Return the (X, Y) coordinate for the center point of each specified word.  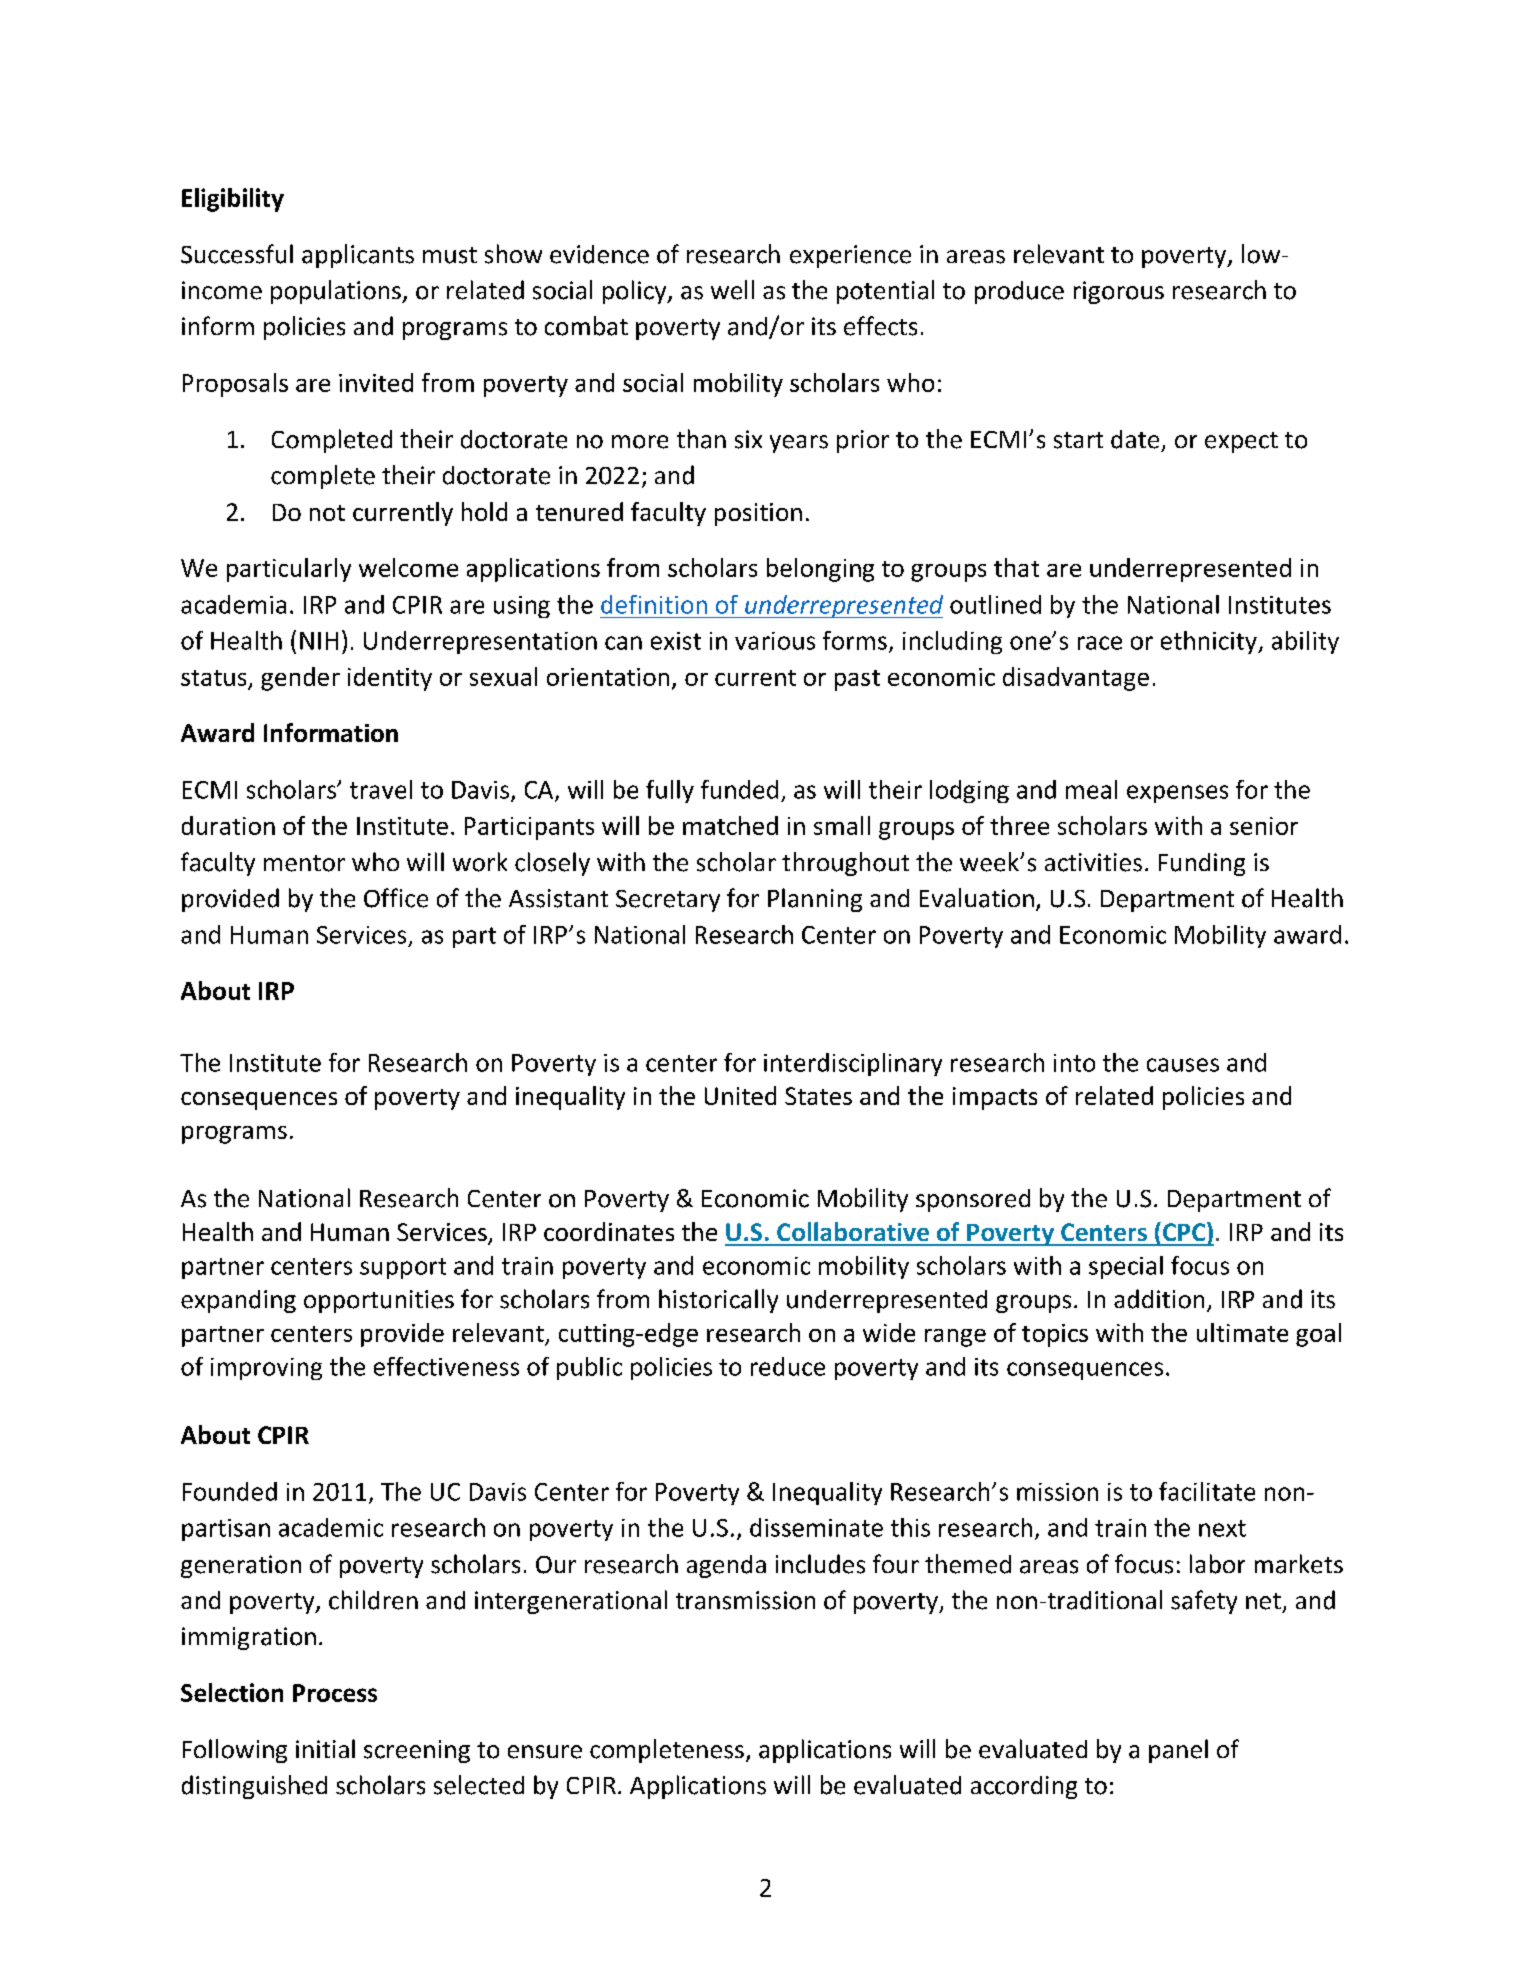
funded (739, 789)
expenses (1177, 794)
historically (718, 1301)
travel (381, 789)
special (1126, 1267)
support (403, 1268)
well (732, 290)
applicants (358, 256)
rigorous (1119, 292)
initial (325, 1748)
